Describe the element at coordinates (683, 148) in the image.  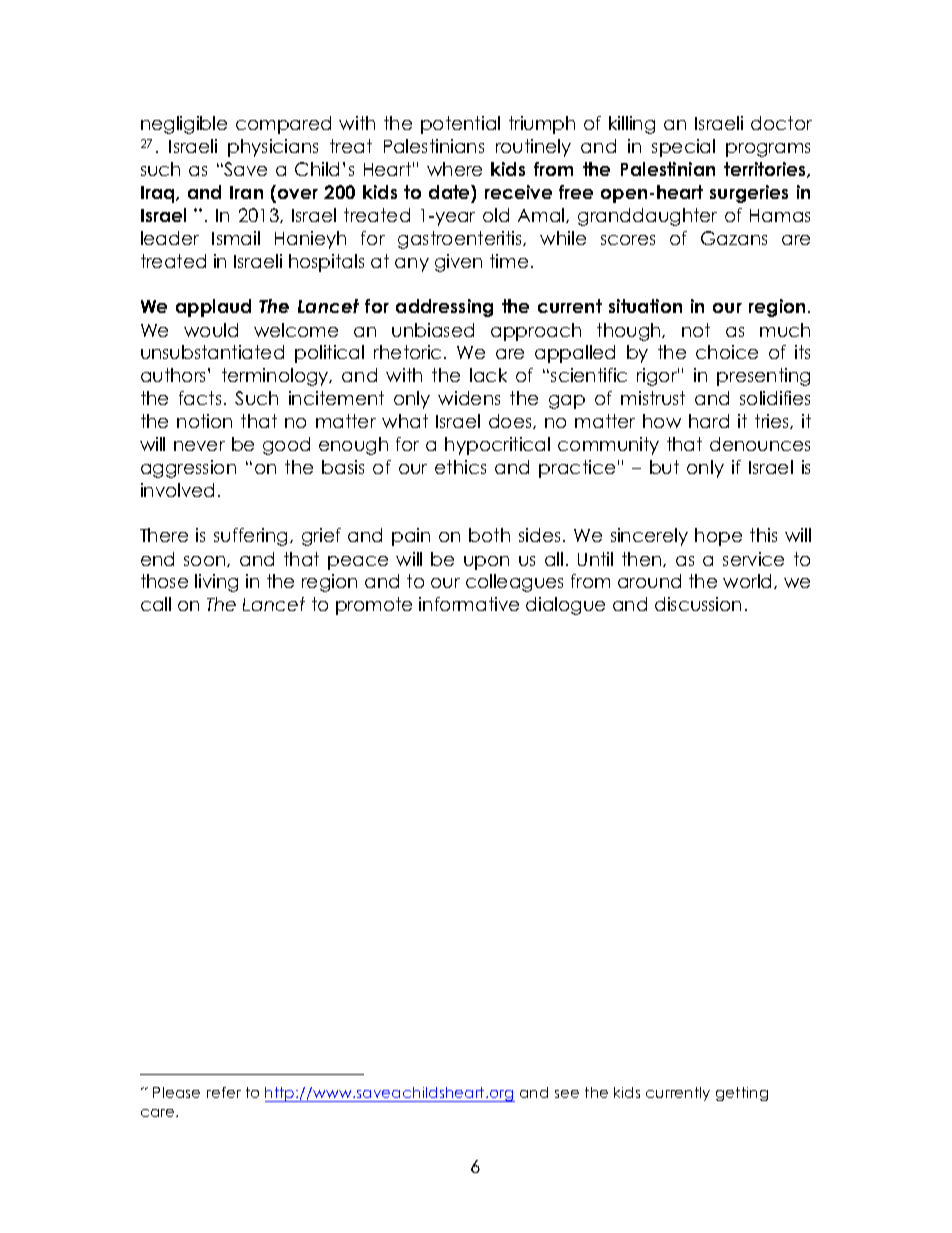
I see `special` at that location.
